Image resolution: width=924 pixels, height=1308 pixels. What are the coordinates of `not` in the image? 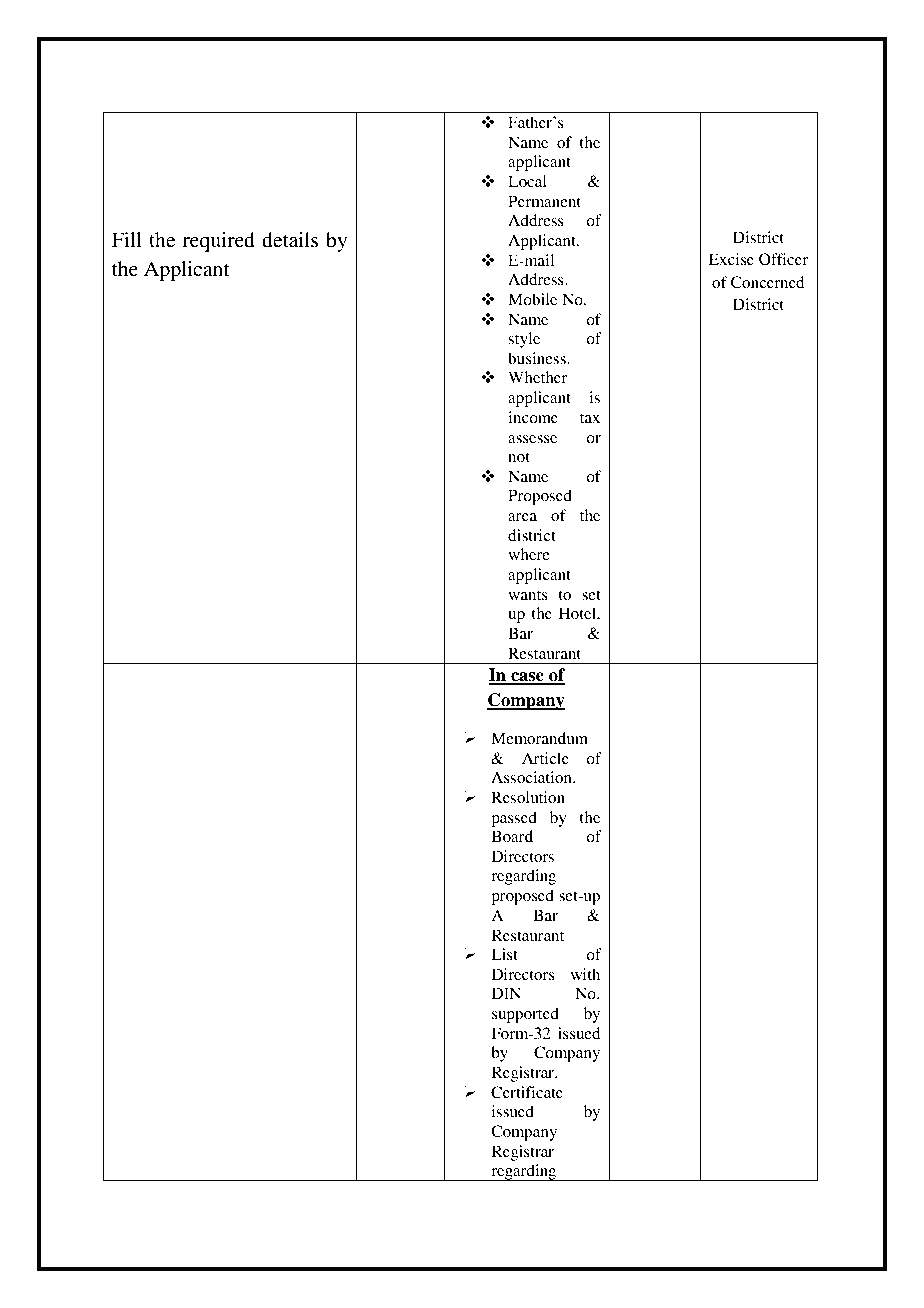 It's located at (519, 457).
